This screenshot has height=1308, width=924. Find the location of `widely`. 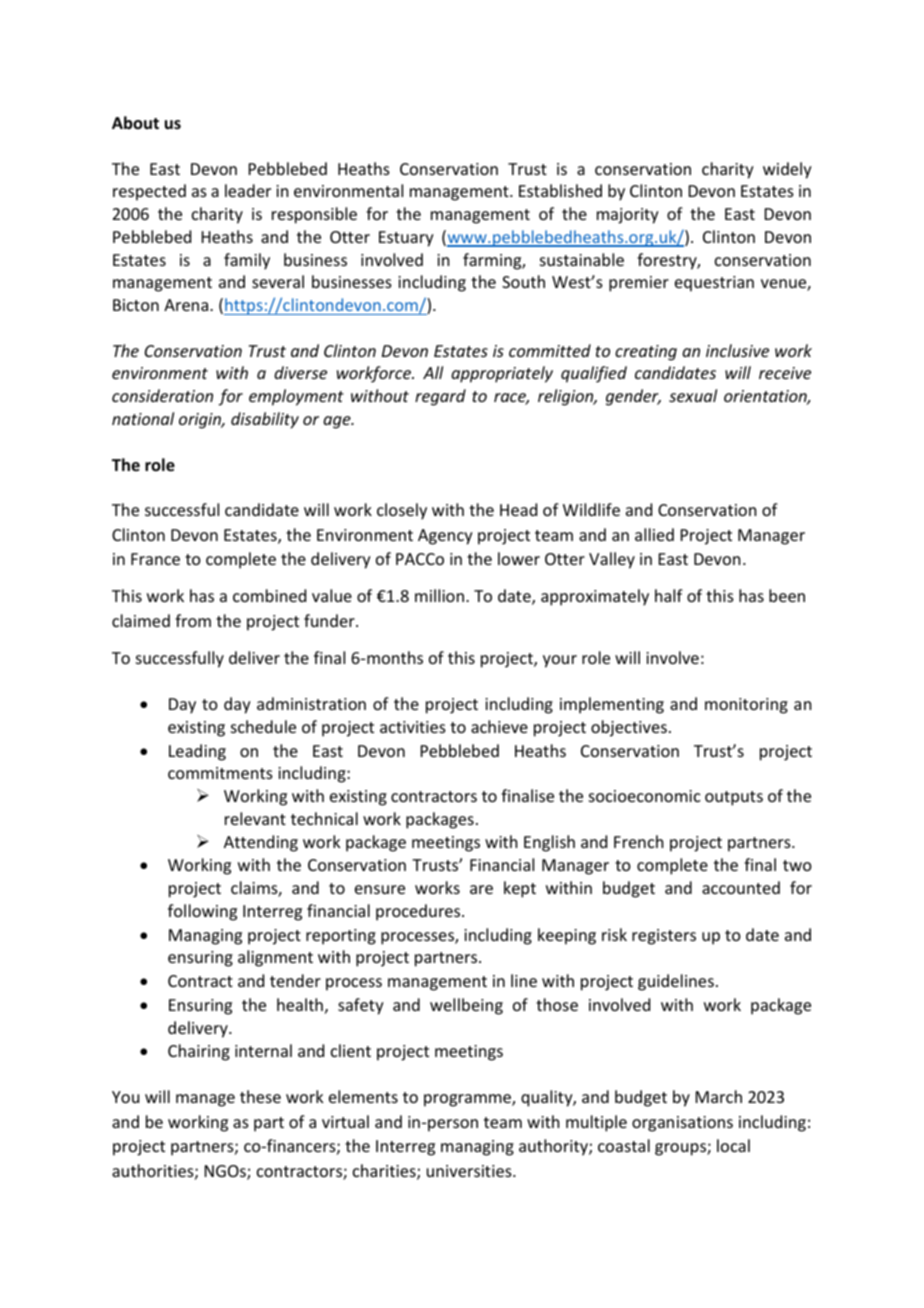

widely is located at coordinates (787, 170).
